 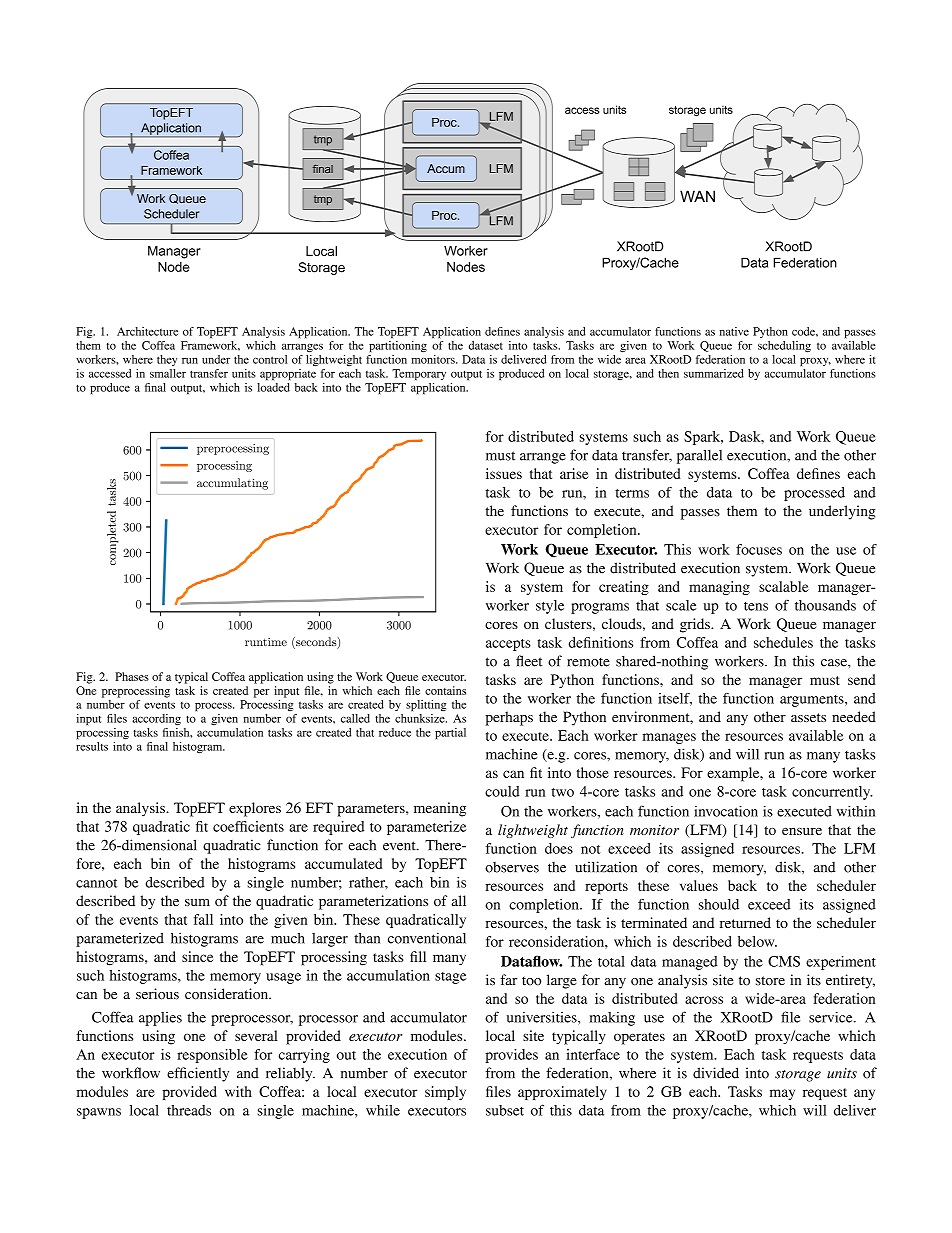 What do you see at coordinates (198, 1074) in the page?
I see `efficiently` at bounding box center [198, 1074].
